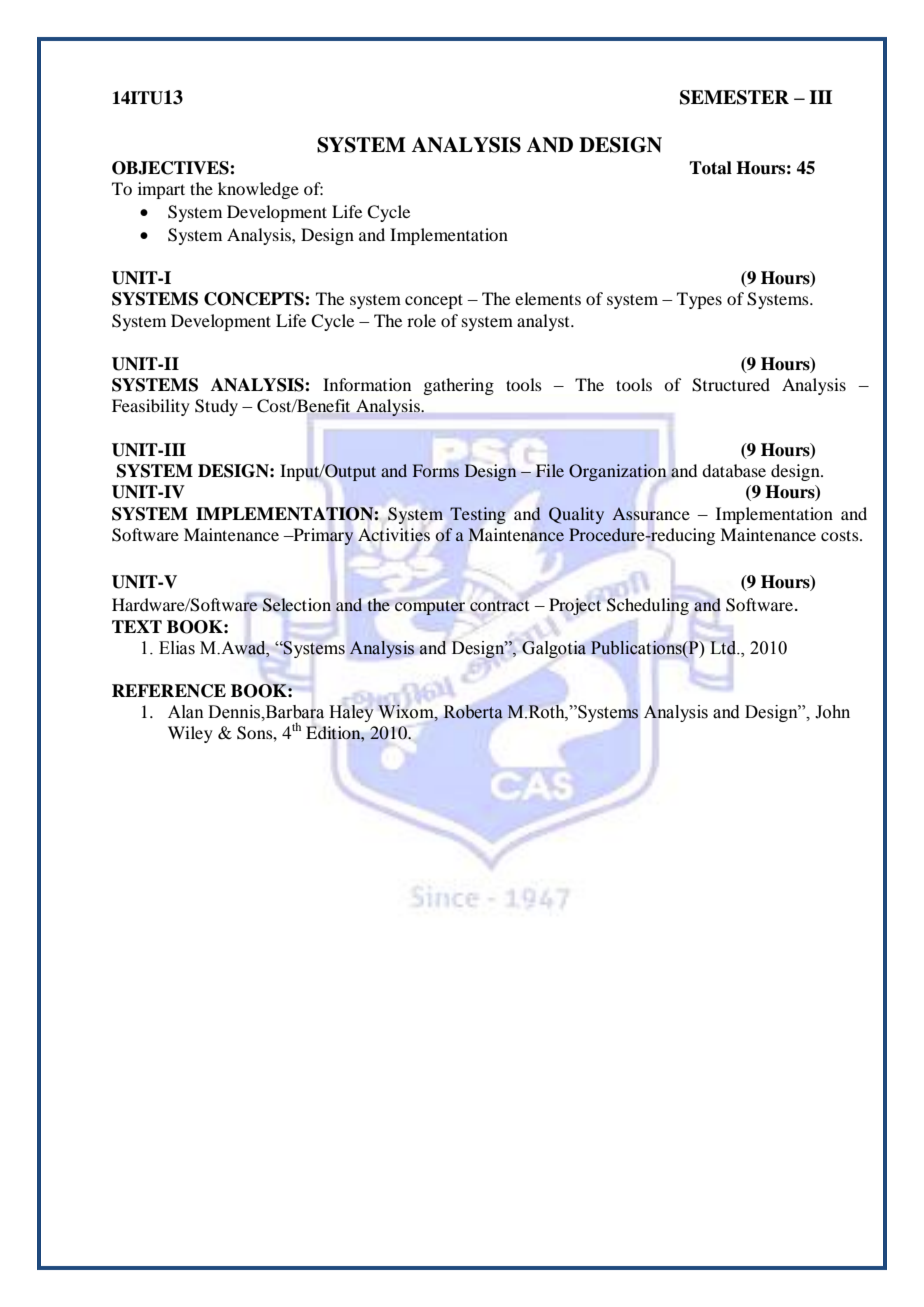 Image resolution: width=924 pixels, height=1307 pixels. I want to click on OBJECTIVES, so click(171, 168).
